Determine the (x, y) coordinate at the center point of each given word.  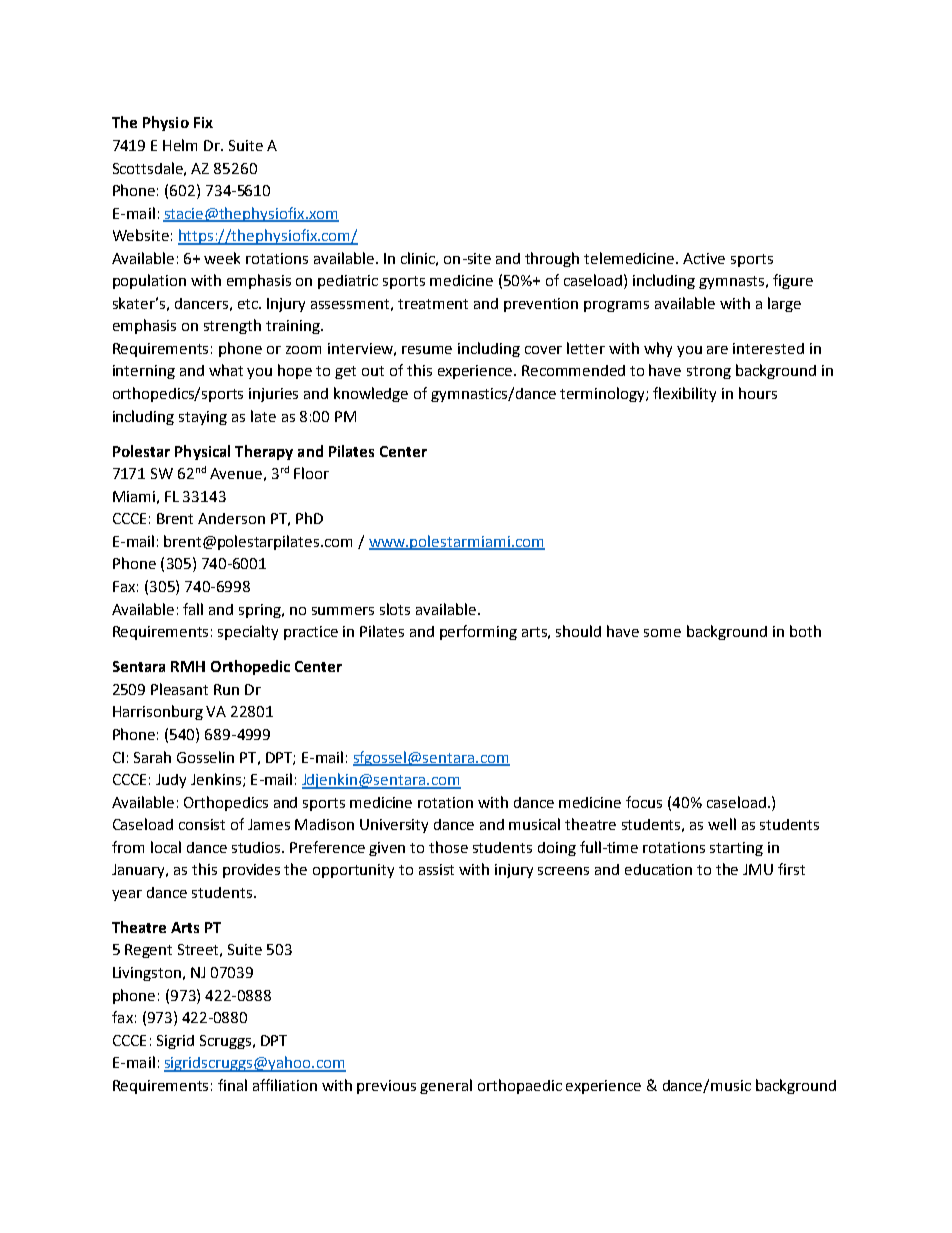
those (448, 847)
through (552, 259)
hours (758, 393)
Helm (180, 145)
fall (193, 609)
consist (202, 824)
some (662, 633)
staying (203, 418)
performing (478, 632)
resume (427, 350)
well (722, 824)
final (232, 1085)
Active (704, 258)
